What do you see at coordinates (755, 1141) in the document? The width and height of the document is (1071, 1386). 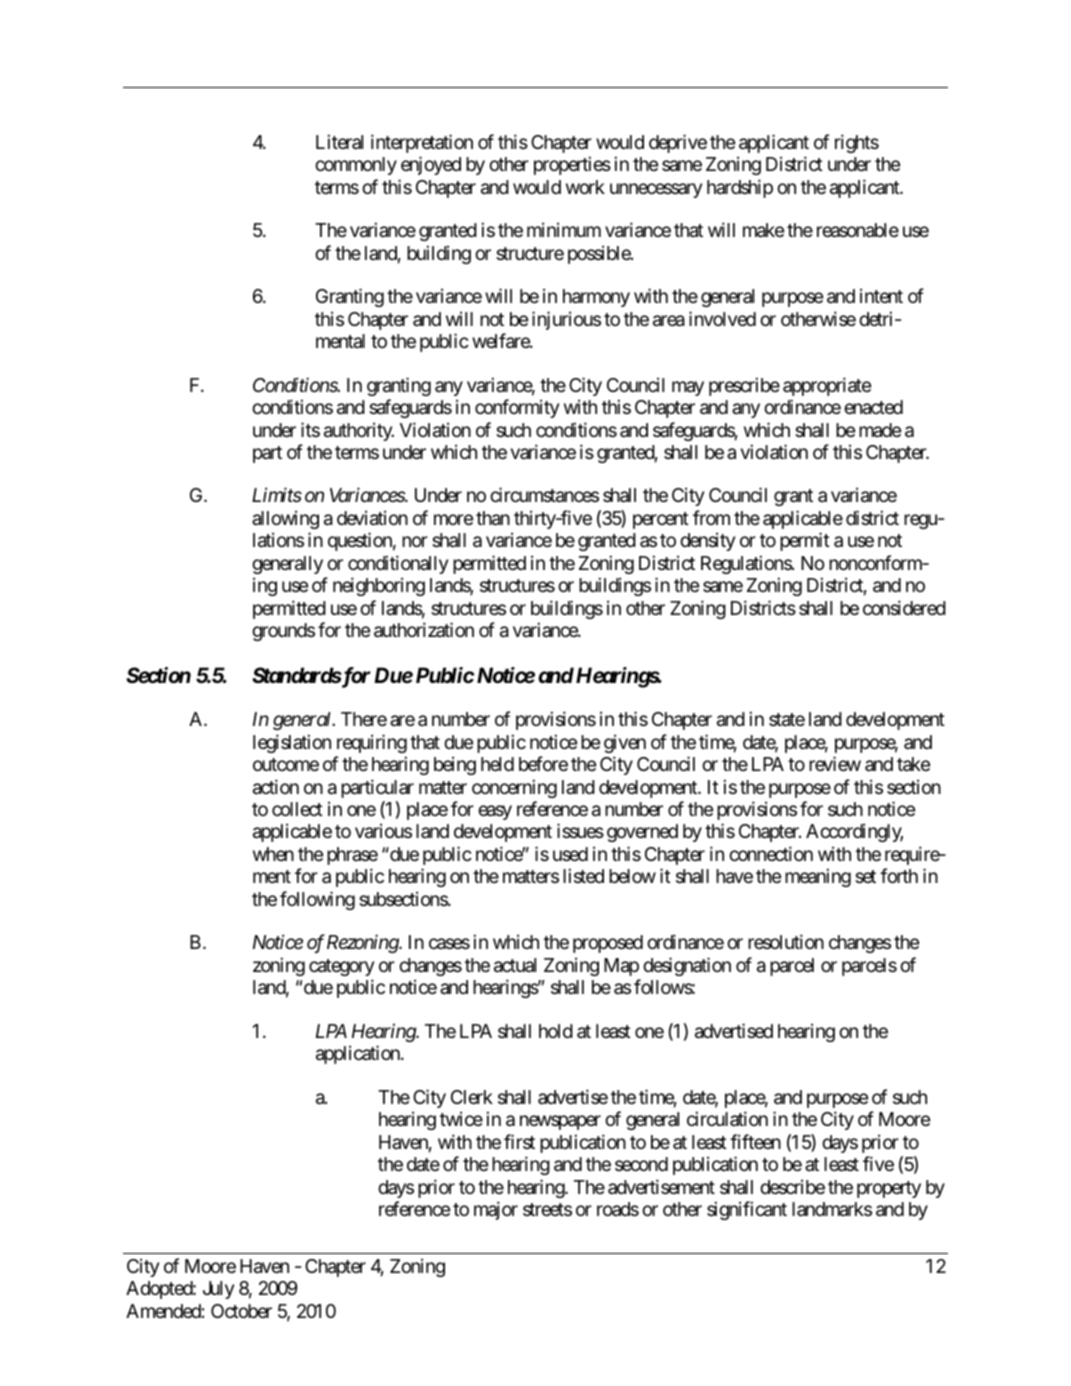 I see `fifteen` at bounding box center [755, 1141].
